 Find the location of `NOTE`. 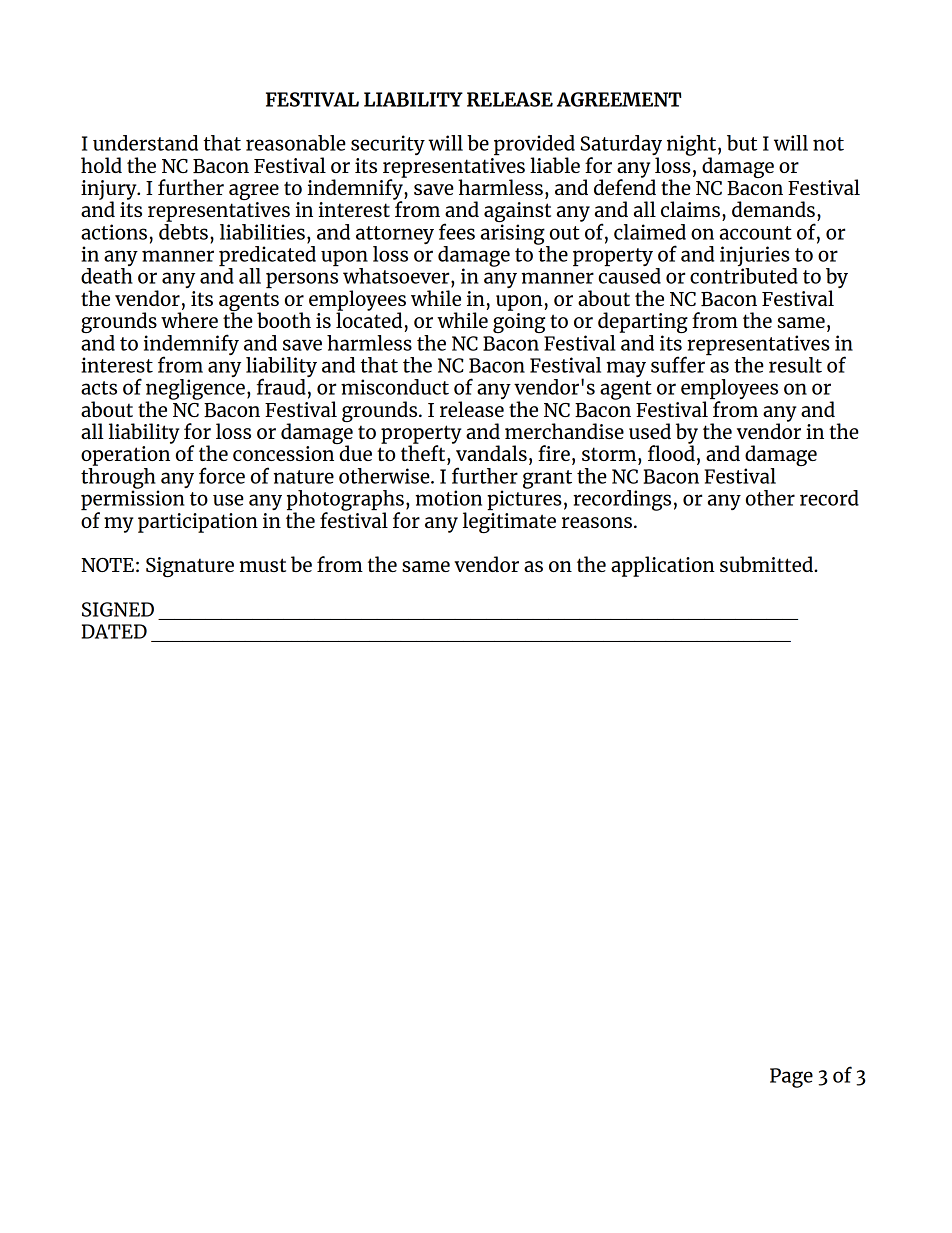

NOTE is located at coordinates (107, 565).
